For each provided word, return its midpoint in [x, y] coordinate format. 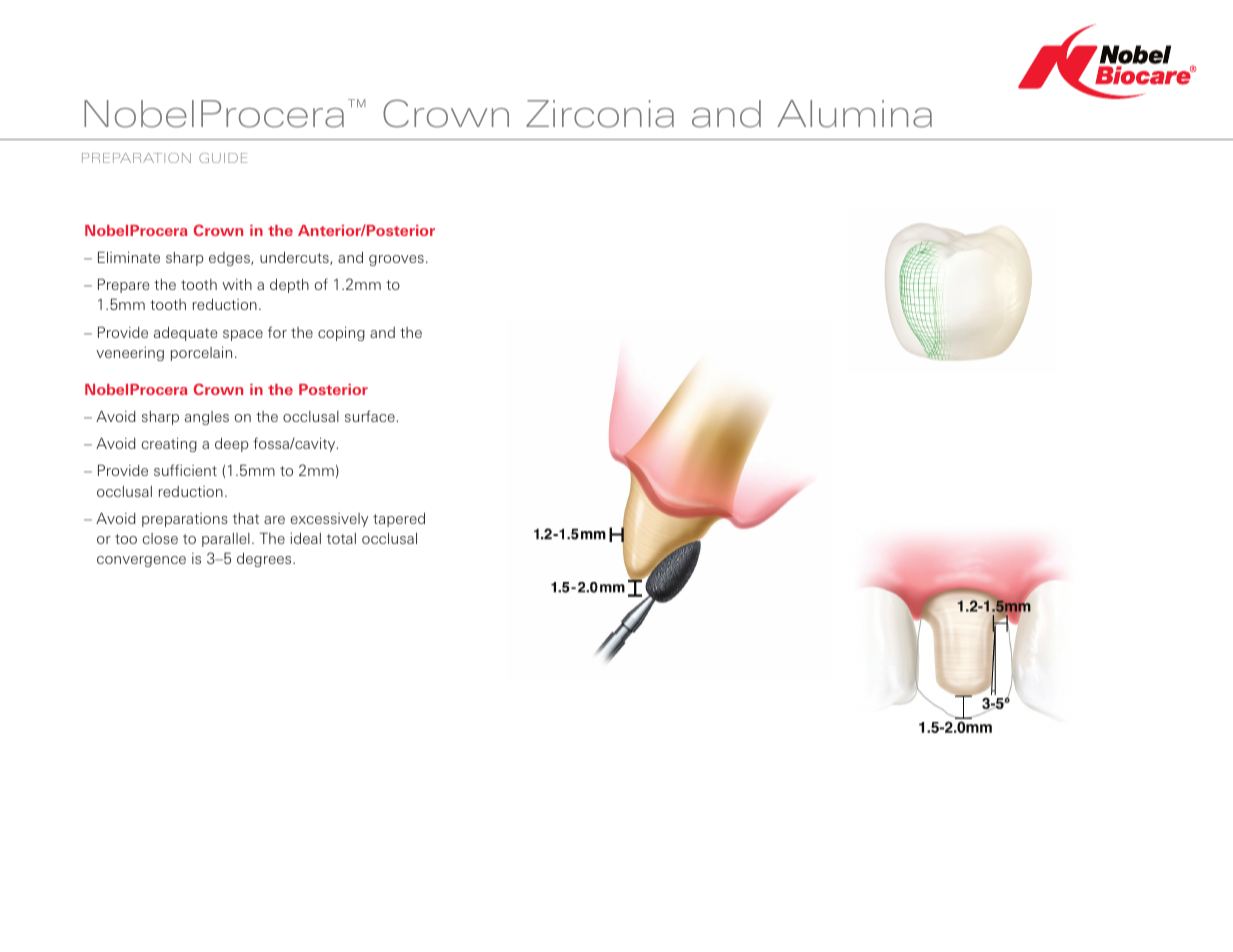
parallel [226, 540]
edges [230, 259]
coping [341, 333]
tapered [399, 519]
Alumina [854, 114]
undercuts [295, 258]
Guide [223, 158]
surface [370, 416]
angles [207, 418]
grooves [396, 260]
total [341, 538]
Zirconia [600, 114]
